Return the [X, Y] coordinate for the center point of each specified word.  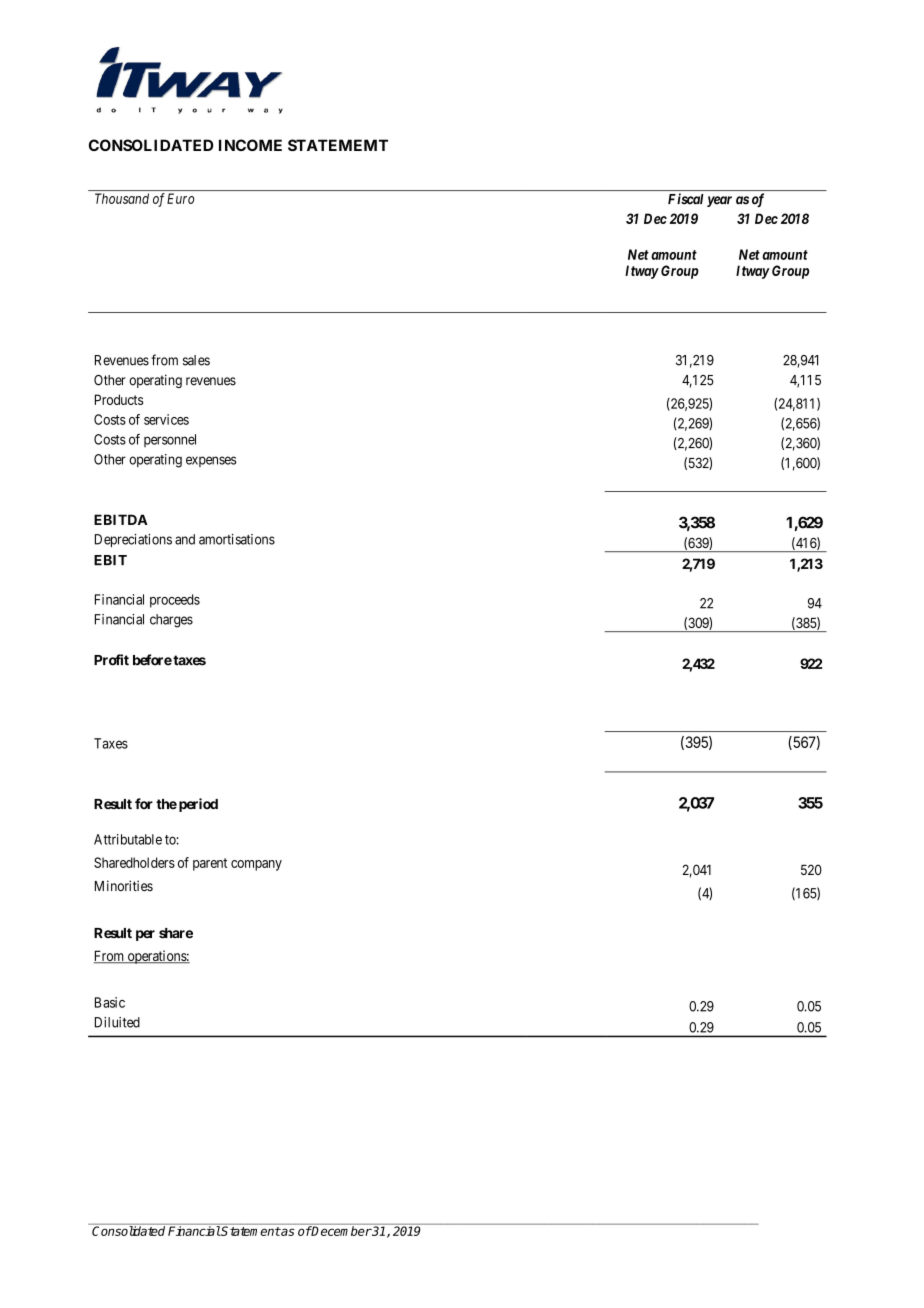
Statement [250, 1230]
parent [210, 864]
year [719, 201]
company [256, 865]
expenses [211, 461]
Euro [180, 198]
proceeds [175, 601]
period [198, 805]
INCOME [250, 145]
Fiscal [686, 199]
